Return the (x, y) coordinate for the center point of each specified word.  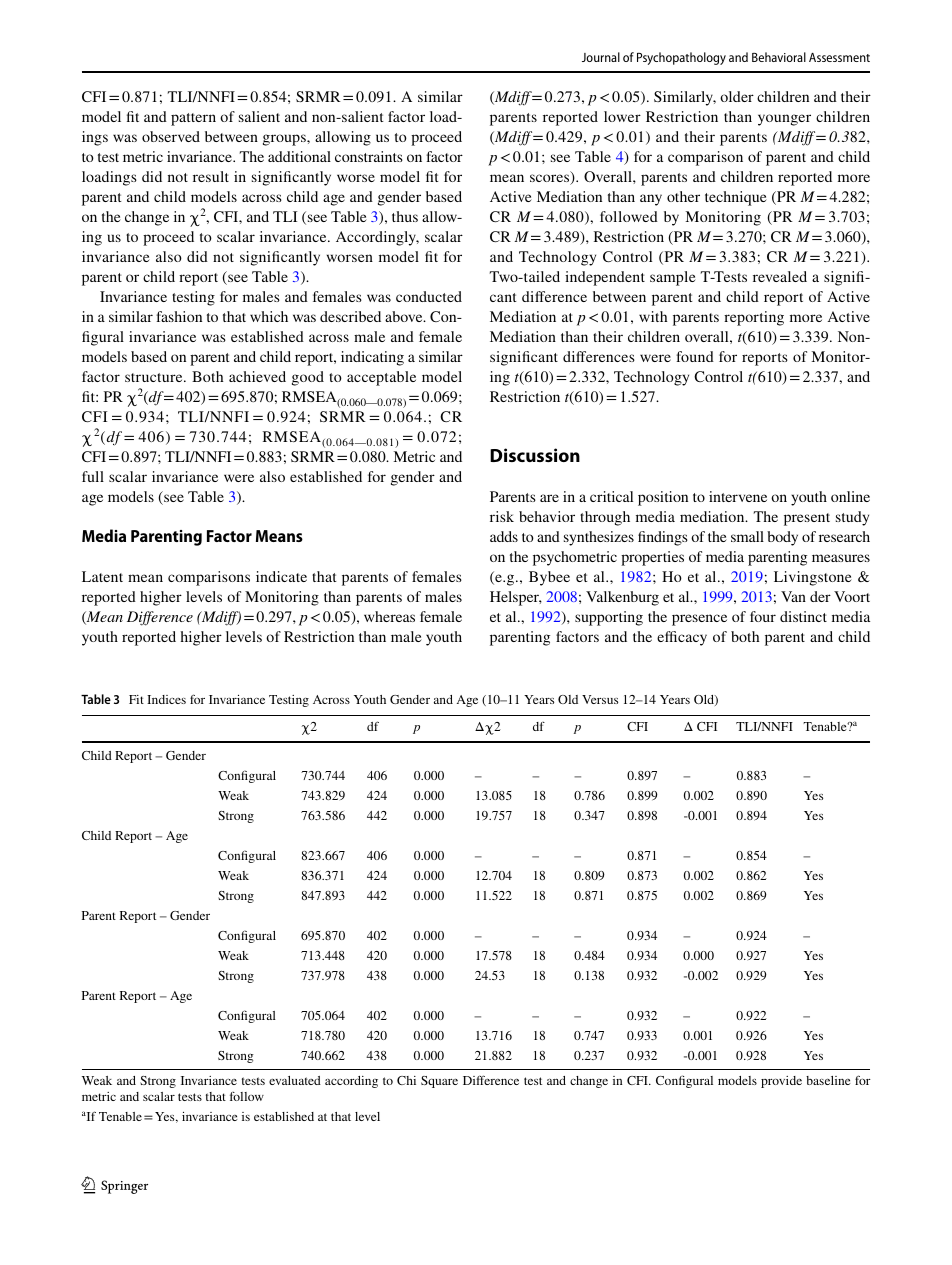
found (695, 356)
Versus (600, 699)
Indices (166, 699)
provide (781, 1082)
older (737, 96)
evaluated (295, 1080)
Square (439, 1082)
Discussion (535, 455)
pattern (193, 119)
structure (155, 377)
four (763, 616)
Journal (601, 57)
